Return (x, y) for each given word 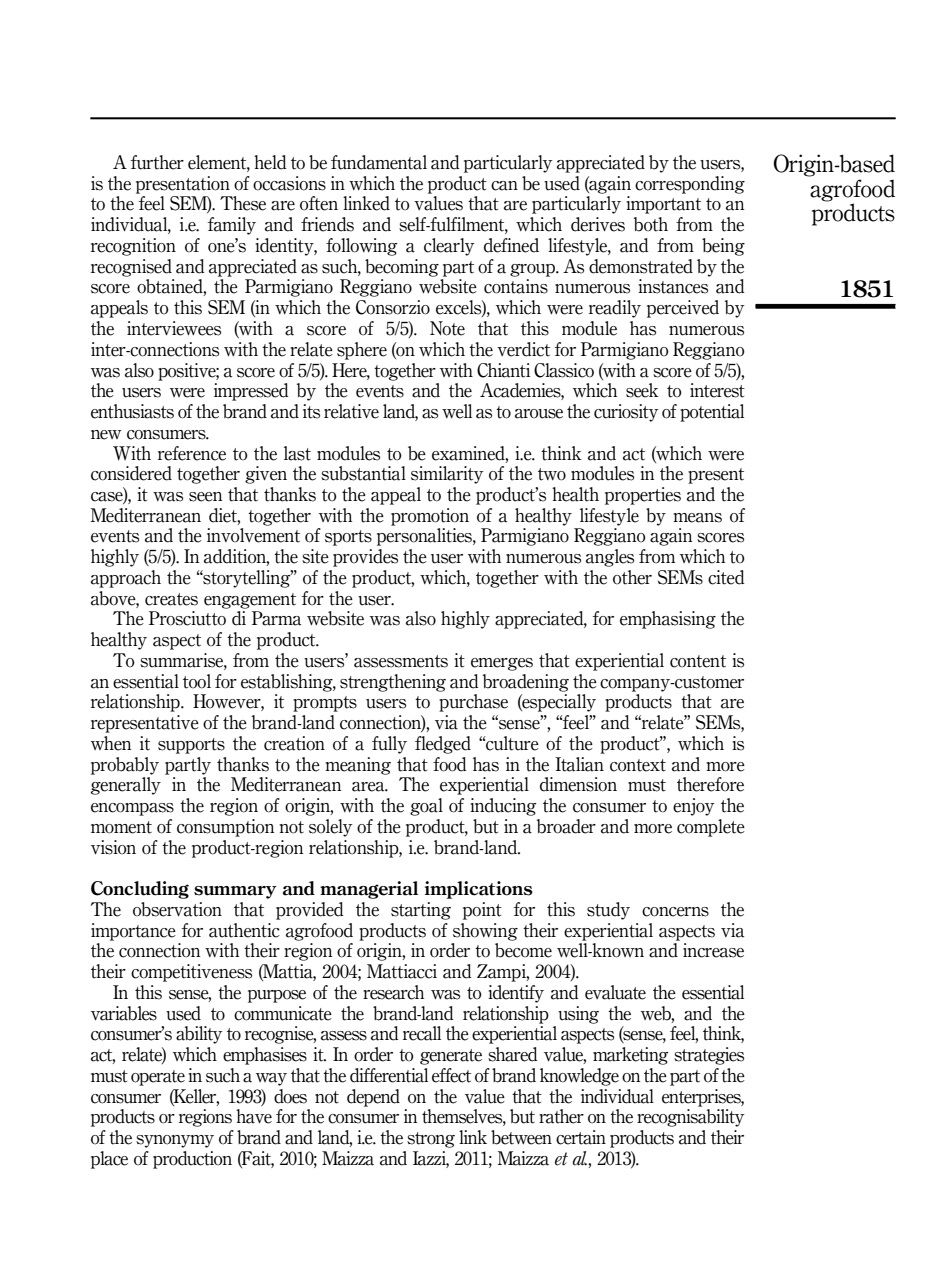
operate (158, 1078)
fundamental (379, 162)
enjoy (694, 807)
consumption (225, 828)
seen (205, 497)
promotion (430, 517)
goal (426, 807)
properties (643, 496)
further (157, 162)
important (663, 205)
